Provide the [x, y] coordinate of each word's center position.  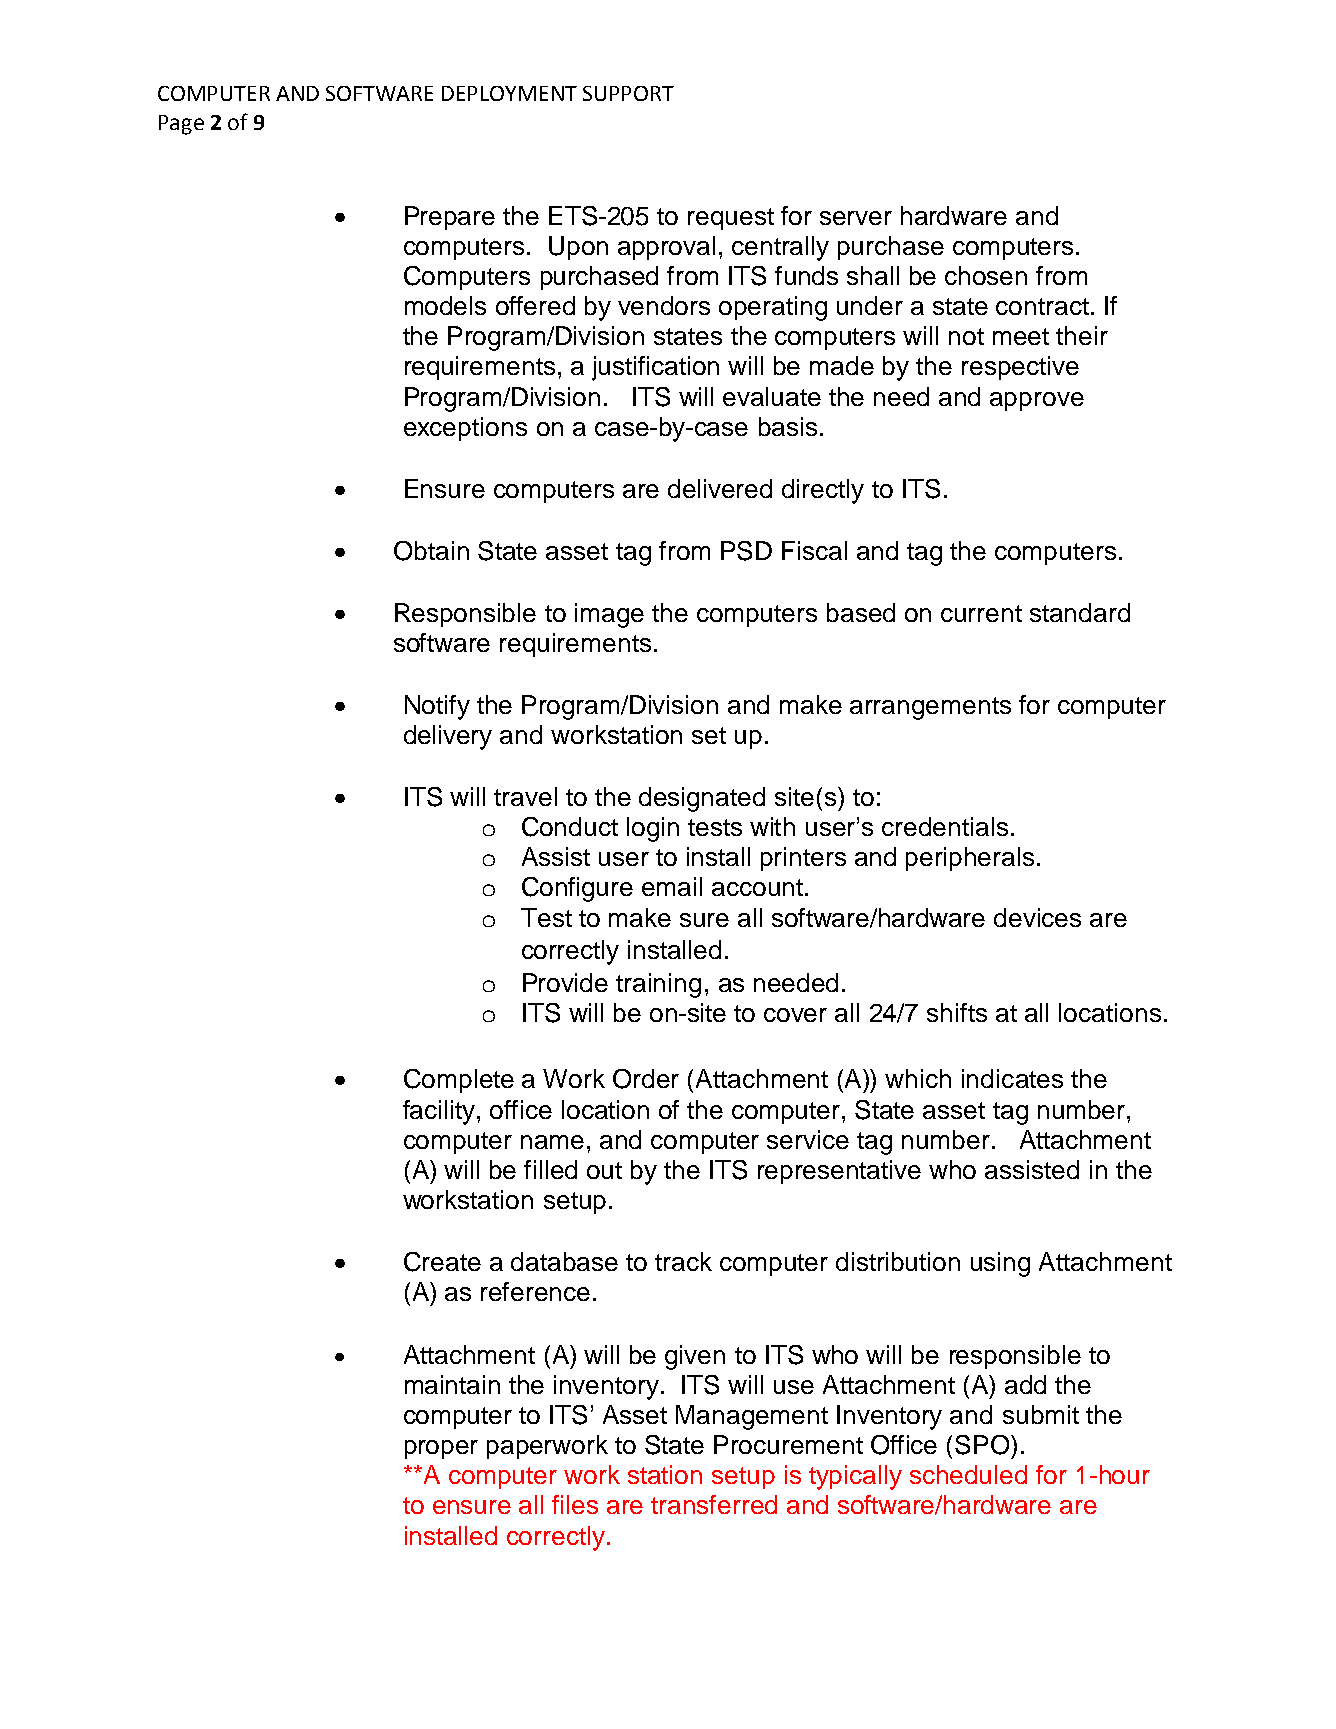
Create [442, 1262]
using [1000, 1264]
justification [655, 368]
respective [1020, 368]
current [981, 613]
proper [441, 1449]
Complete [459, 1081]
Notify [437, 707]
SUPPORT [628, 93]
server [856, 218]
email [672, 886]
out [604, 1170]
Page [181, 125]
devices [1037, 917]
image [609, 615]
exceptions [465, 429]
